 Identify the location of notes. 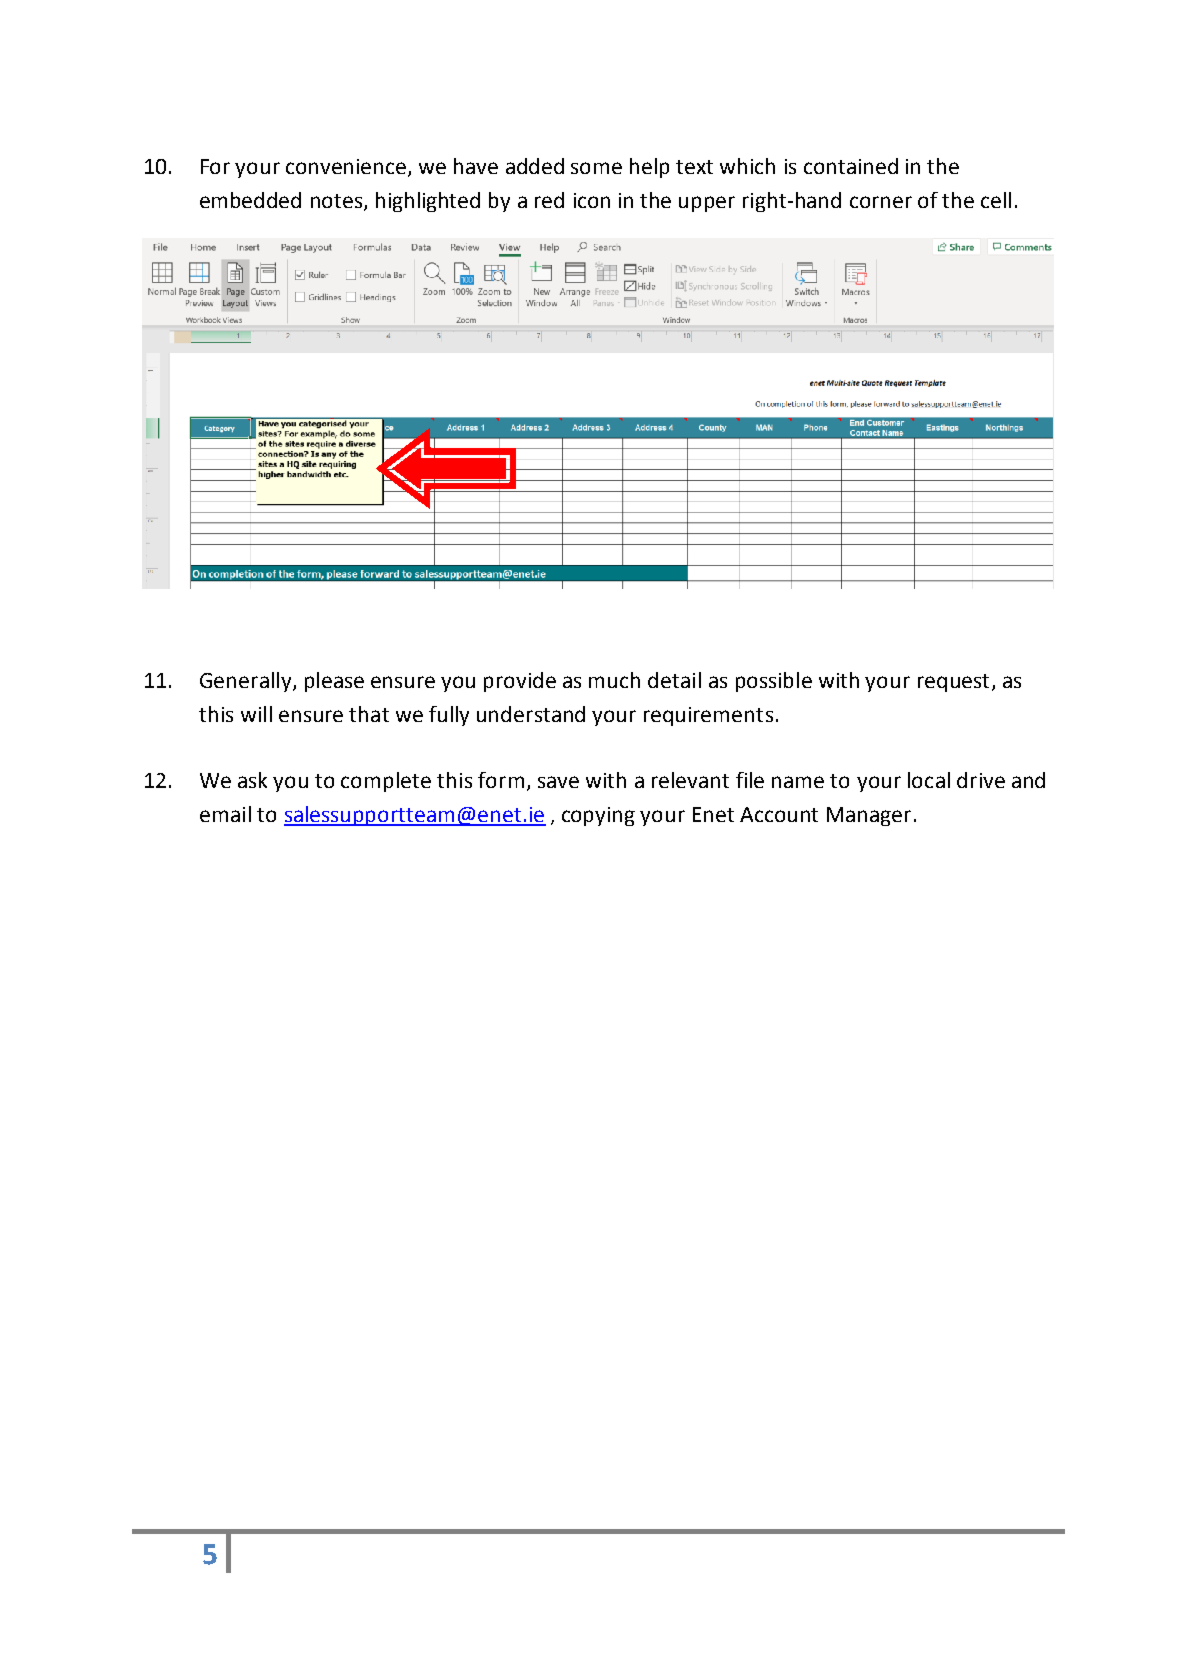
(338, 202).
